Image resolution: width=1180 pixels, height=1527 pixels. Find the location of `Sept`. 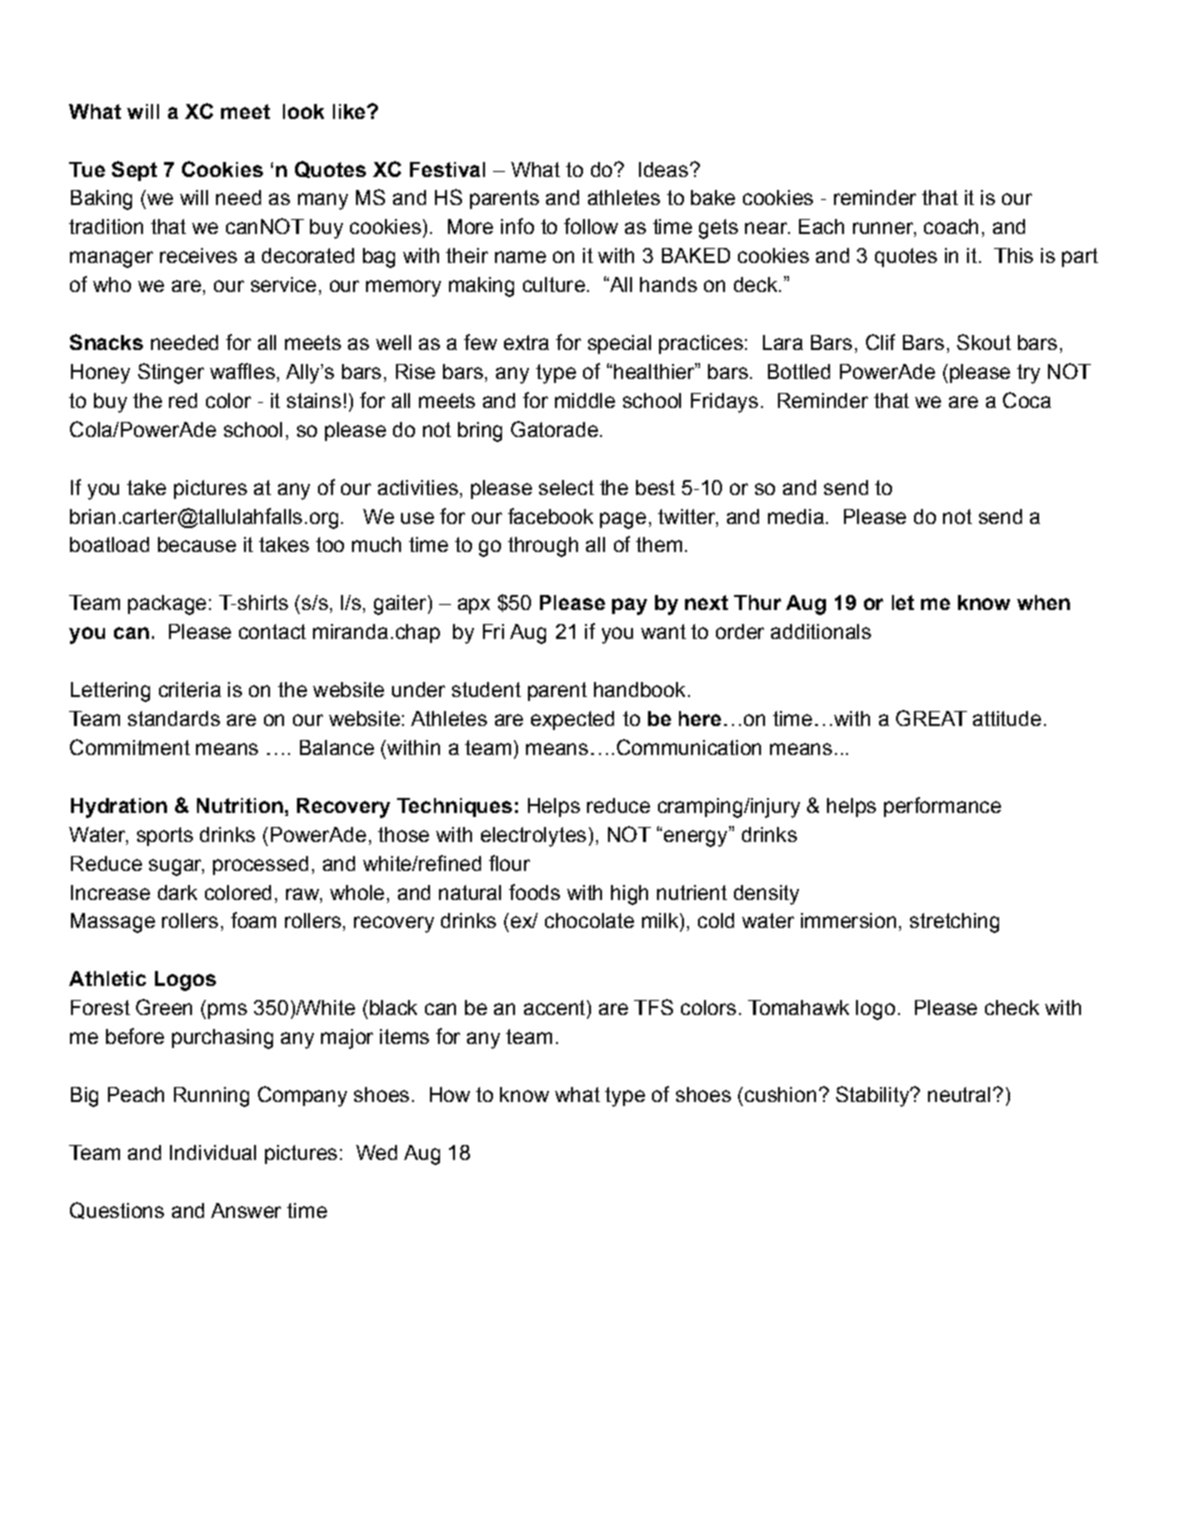

Sept is located at coordinates (134, 171).
